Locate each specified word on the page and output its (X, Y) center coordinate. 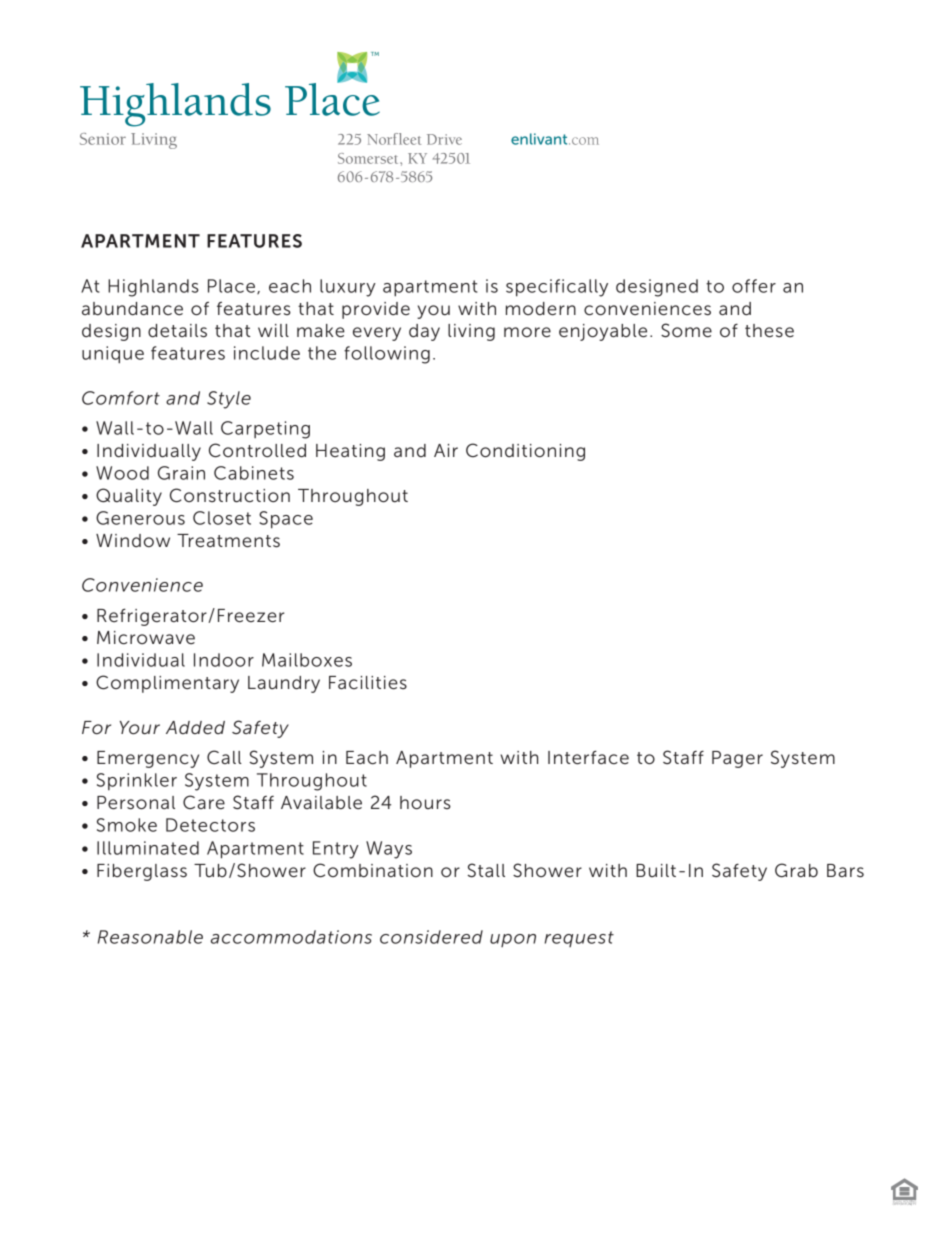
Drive (444, 139)
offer (754, 286)
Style (229, 400)
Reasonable (150, 937)
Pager (737, 759)
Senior (103, 139)
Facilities (368, 683)
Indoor (224, 660)
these (769, 331)
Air (446, 450)
